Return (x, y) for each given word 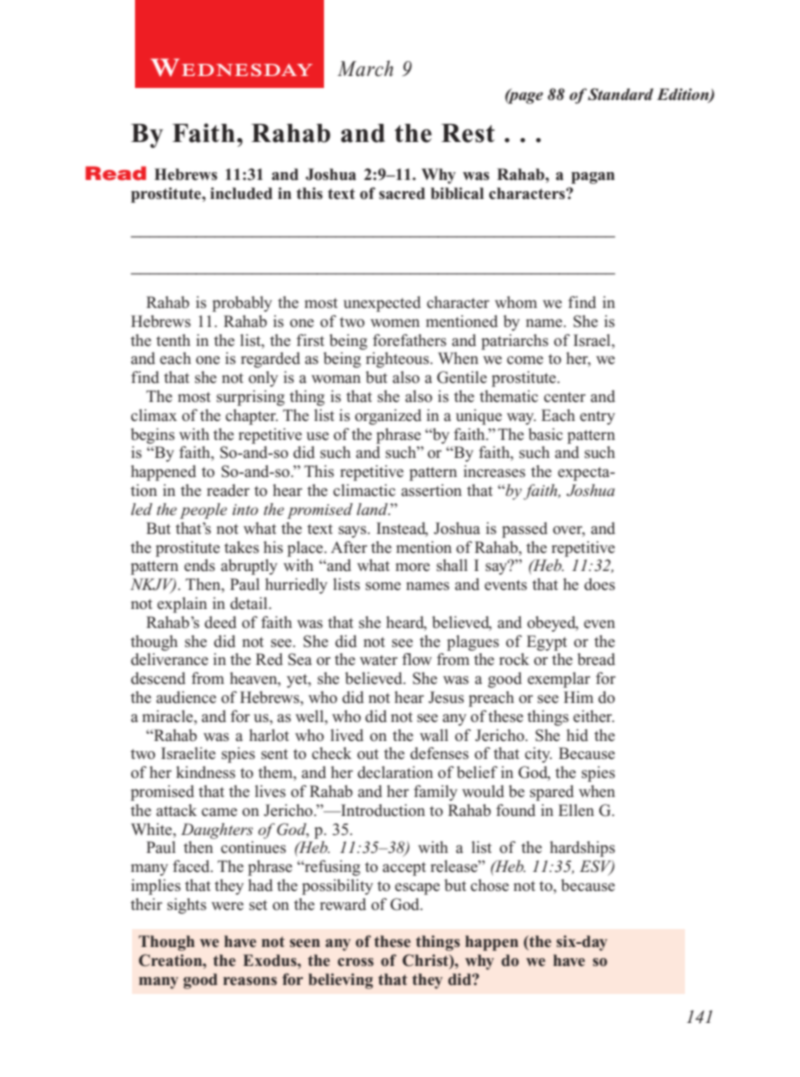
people (203, 511)
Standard (620, 94)
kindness (205, 772)
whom (516, 302)
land (373, 509)
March (365, 68)
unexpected (382, 304)
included (241, 193)
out (368, 754)
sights (186, 906)
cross (356, 962)
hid (577, 735)
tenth (173, 340)
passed (525, 530)
